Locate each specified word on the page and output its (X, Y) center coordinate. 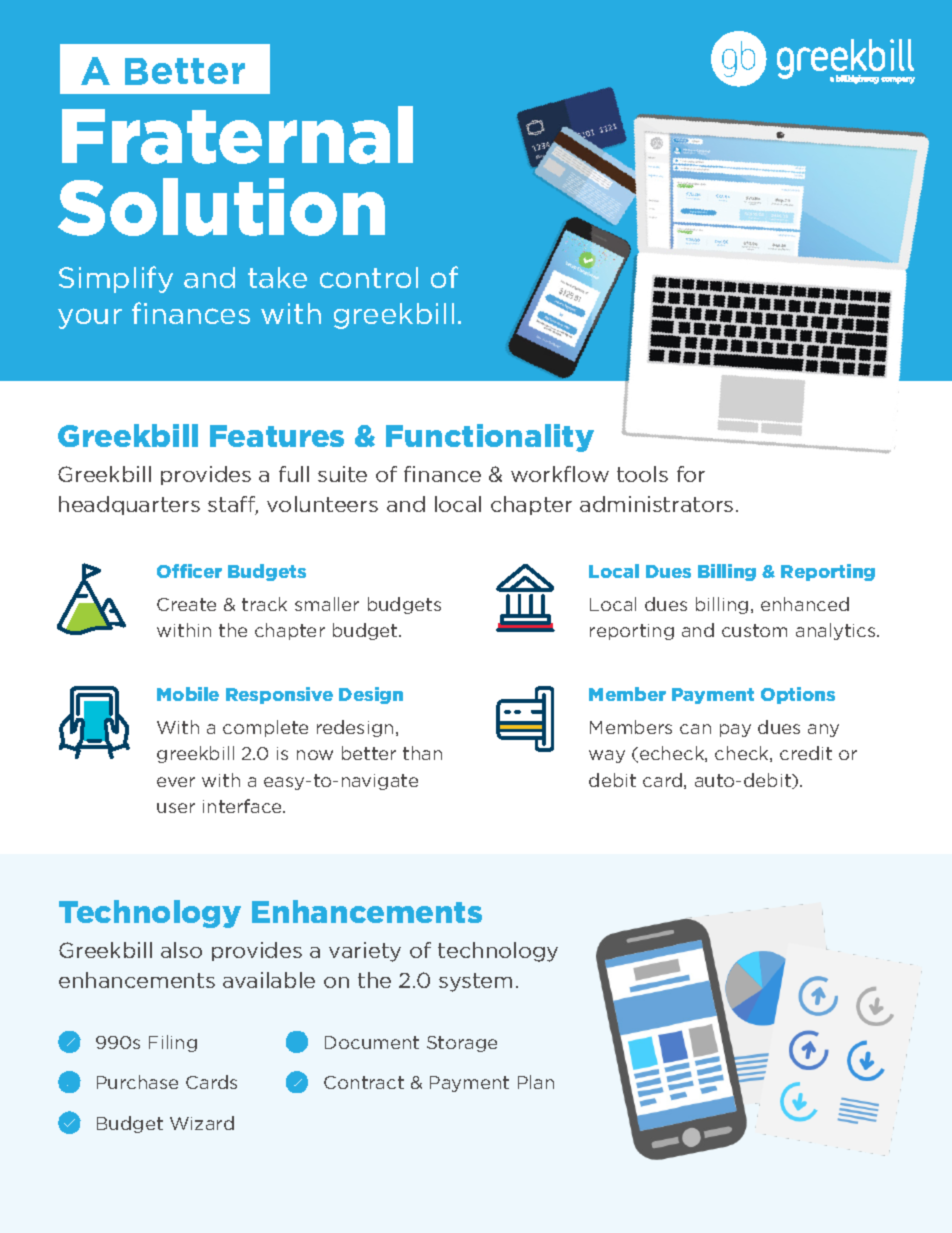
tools (642, 474)
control (369, 277)
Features (277, 436)
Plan (536, 1082)
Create (186, 604)
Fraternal (237, 135)
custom (754, 630)
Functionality (490, 438)
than (422, 753)
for (691, 474)
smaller (327, 604)
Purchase (137, 1082)
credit (806, 753)
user (176, 808)
